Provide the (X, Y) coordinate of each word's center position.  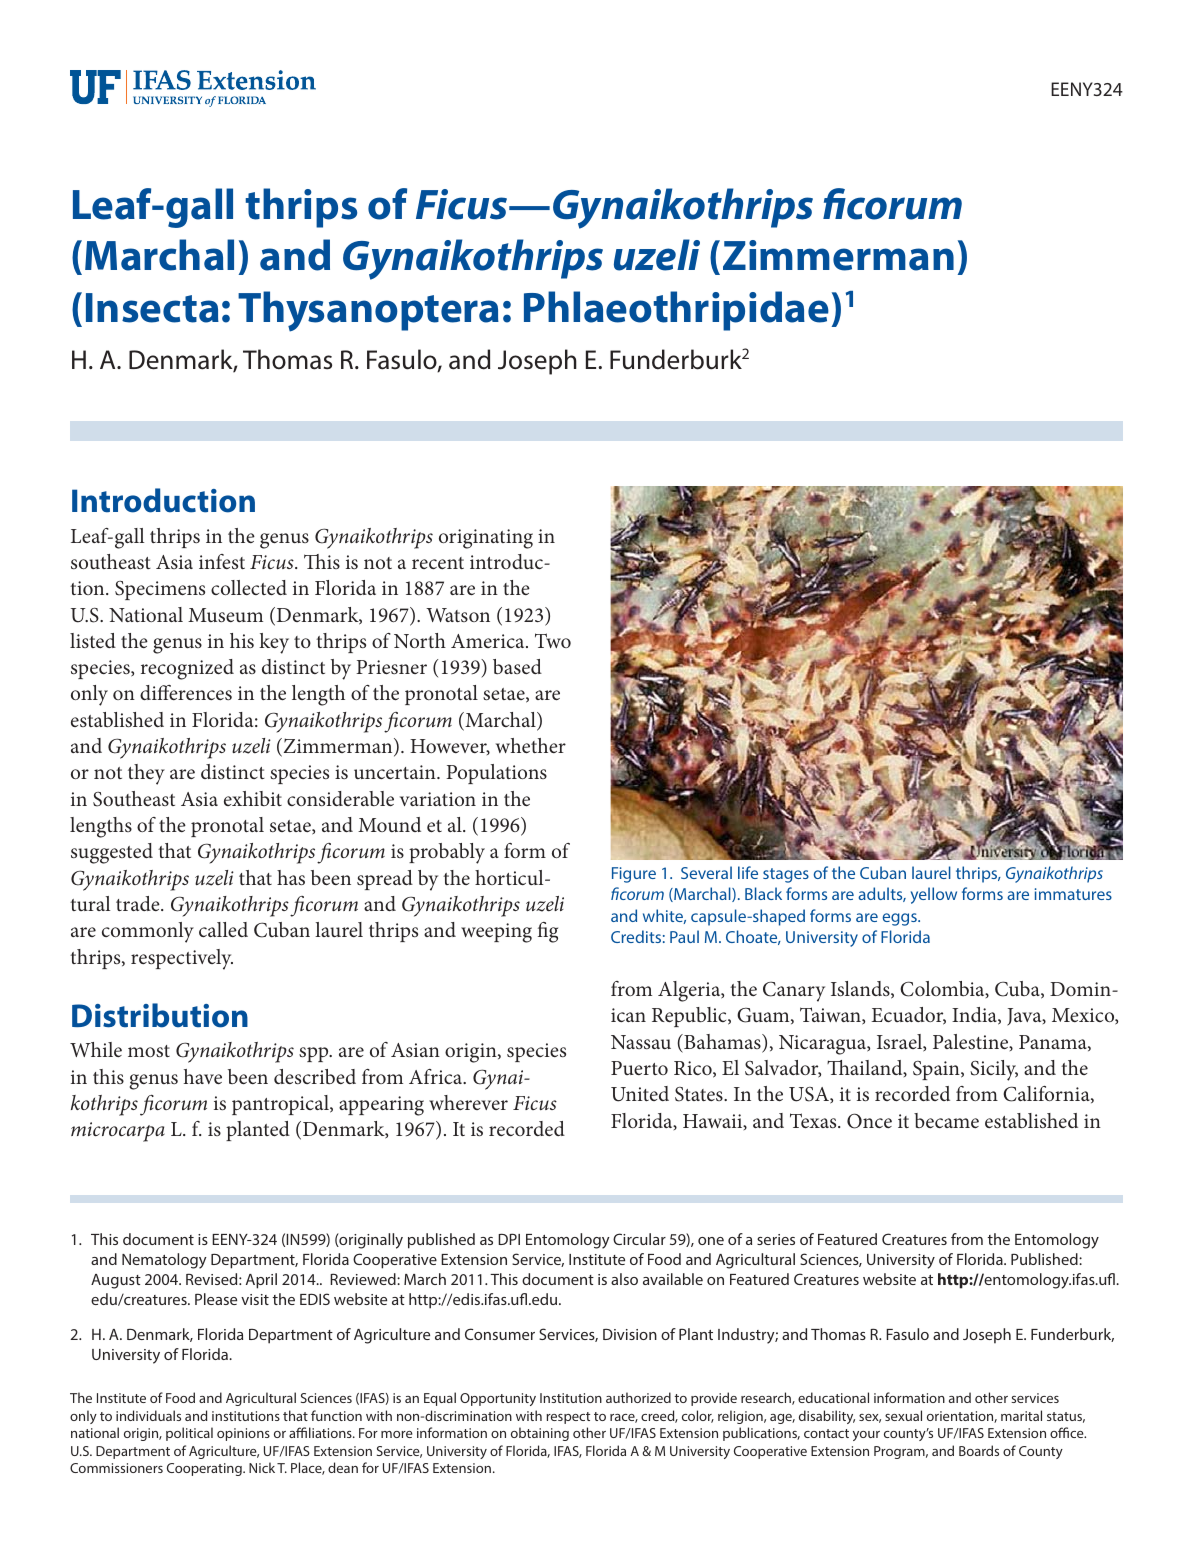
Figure (634, 875)
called (223, 929)
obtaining (540, 1434)
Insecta (152, 308)
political (189, 1434)
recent (438, 563)
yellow (934, 895)
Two (553, 640)
